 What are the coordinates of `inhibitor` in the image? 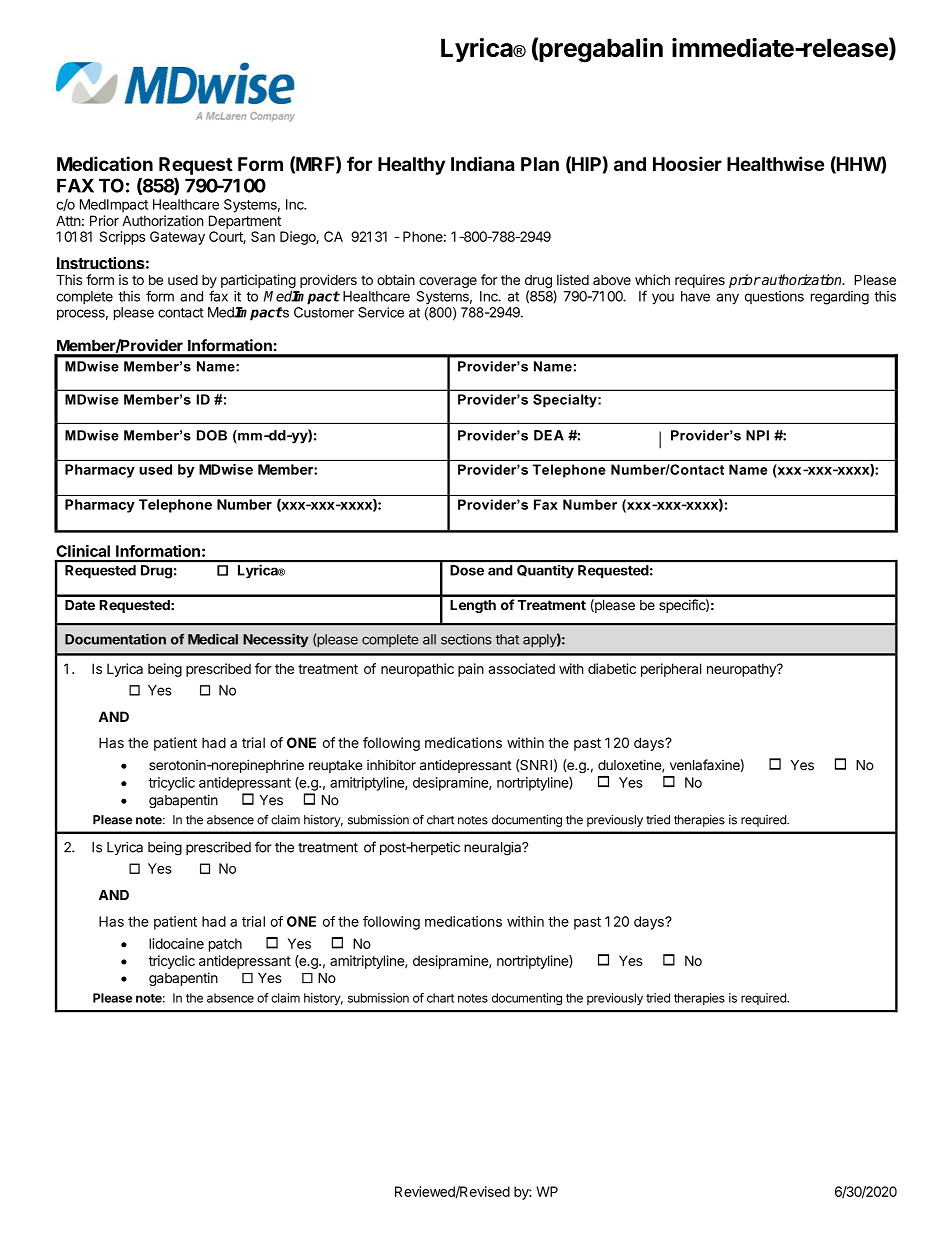 It's located at (391, 765).
